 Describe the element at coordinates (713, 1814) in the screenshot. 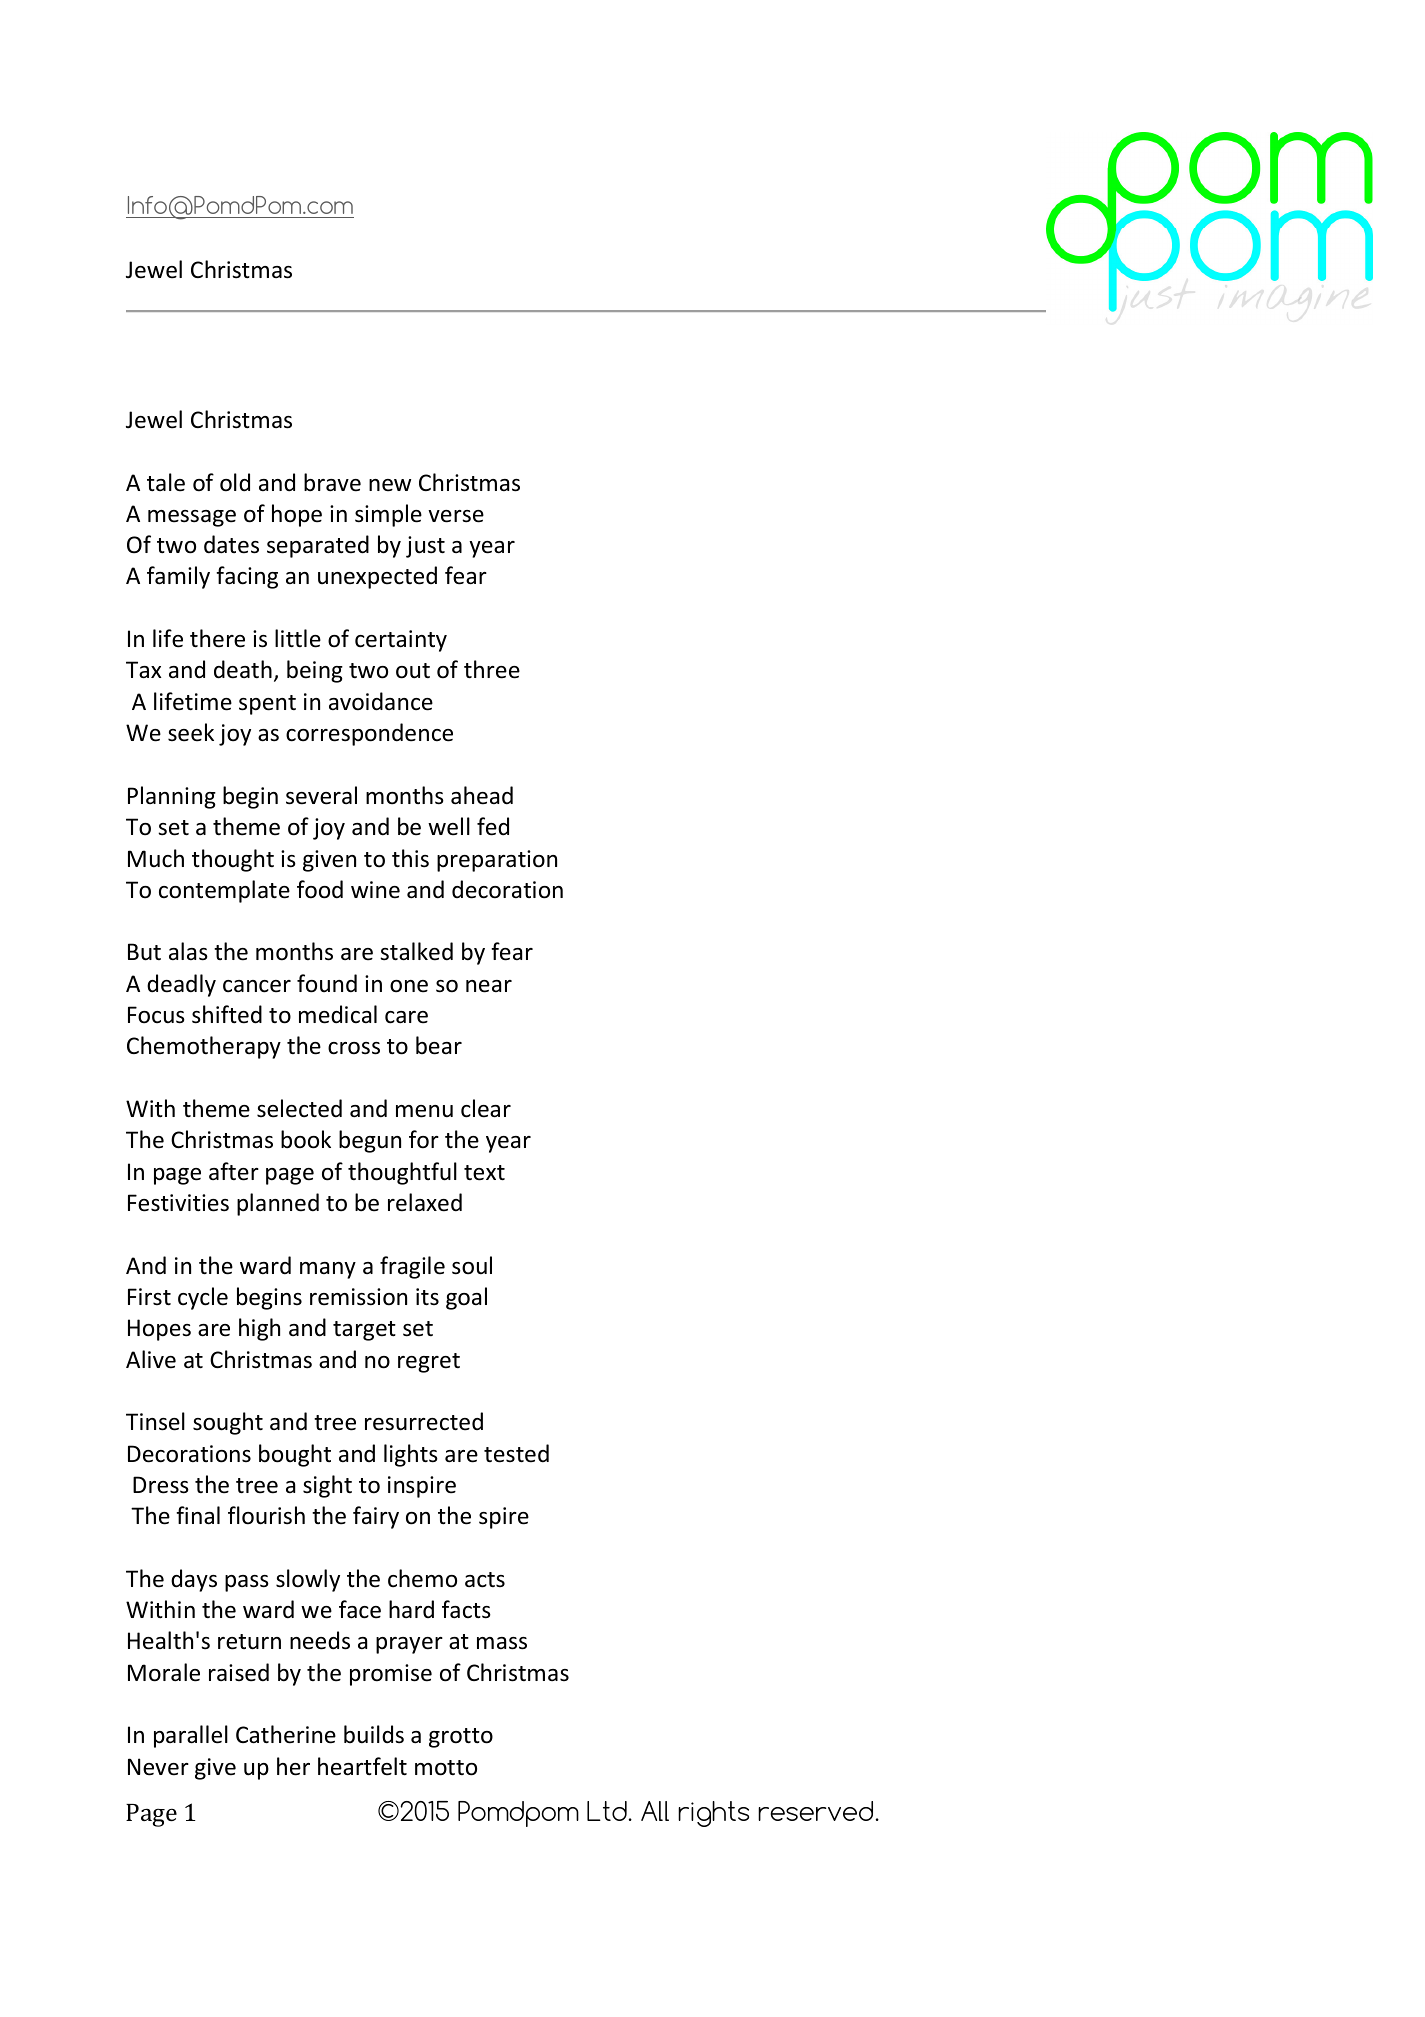

I see `rights` at that location.
